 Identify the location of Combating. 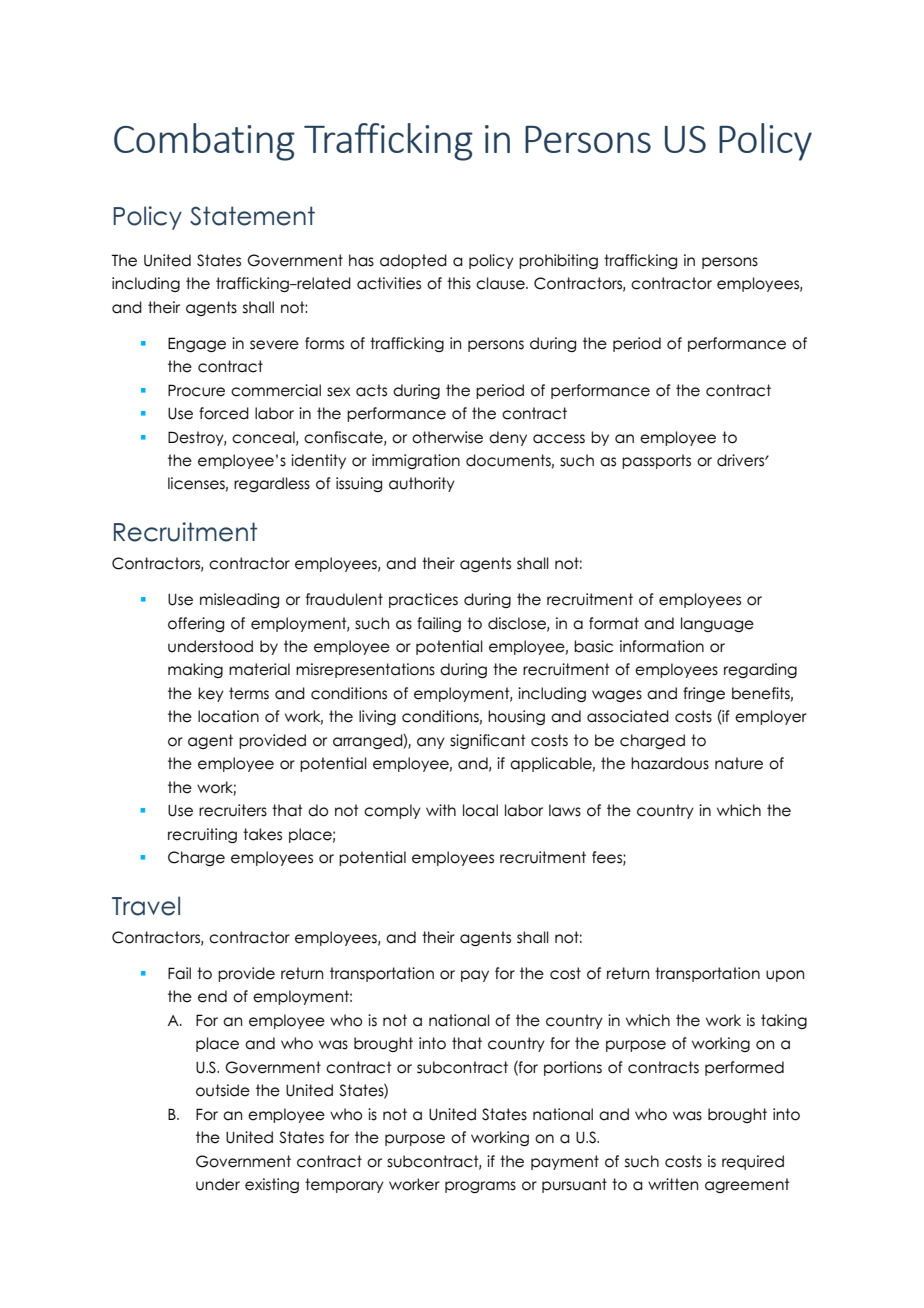
(204, 142).
